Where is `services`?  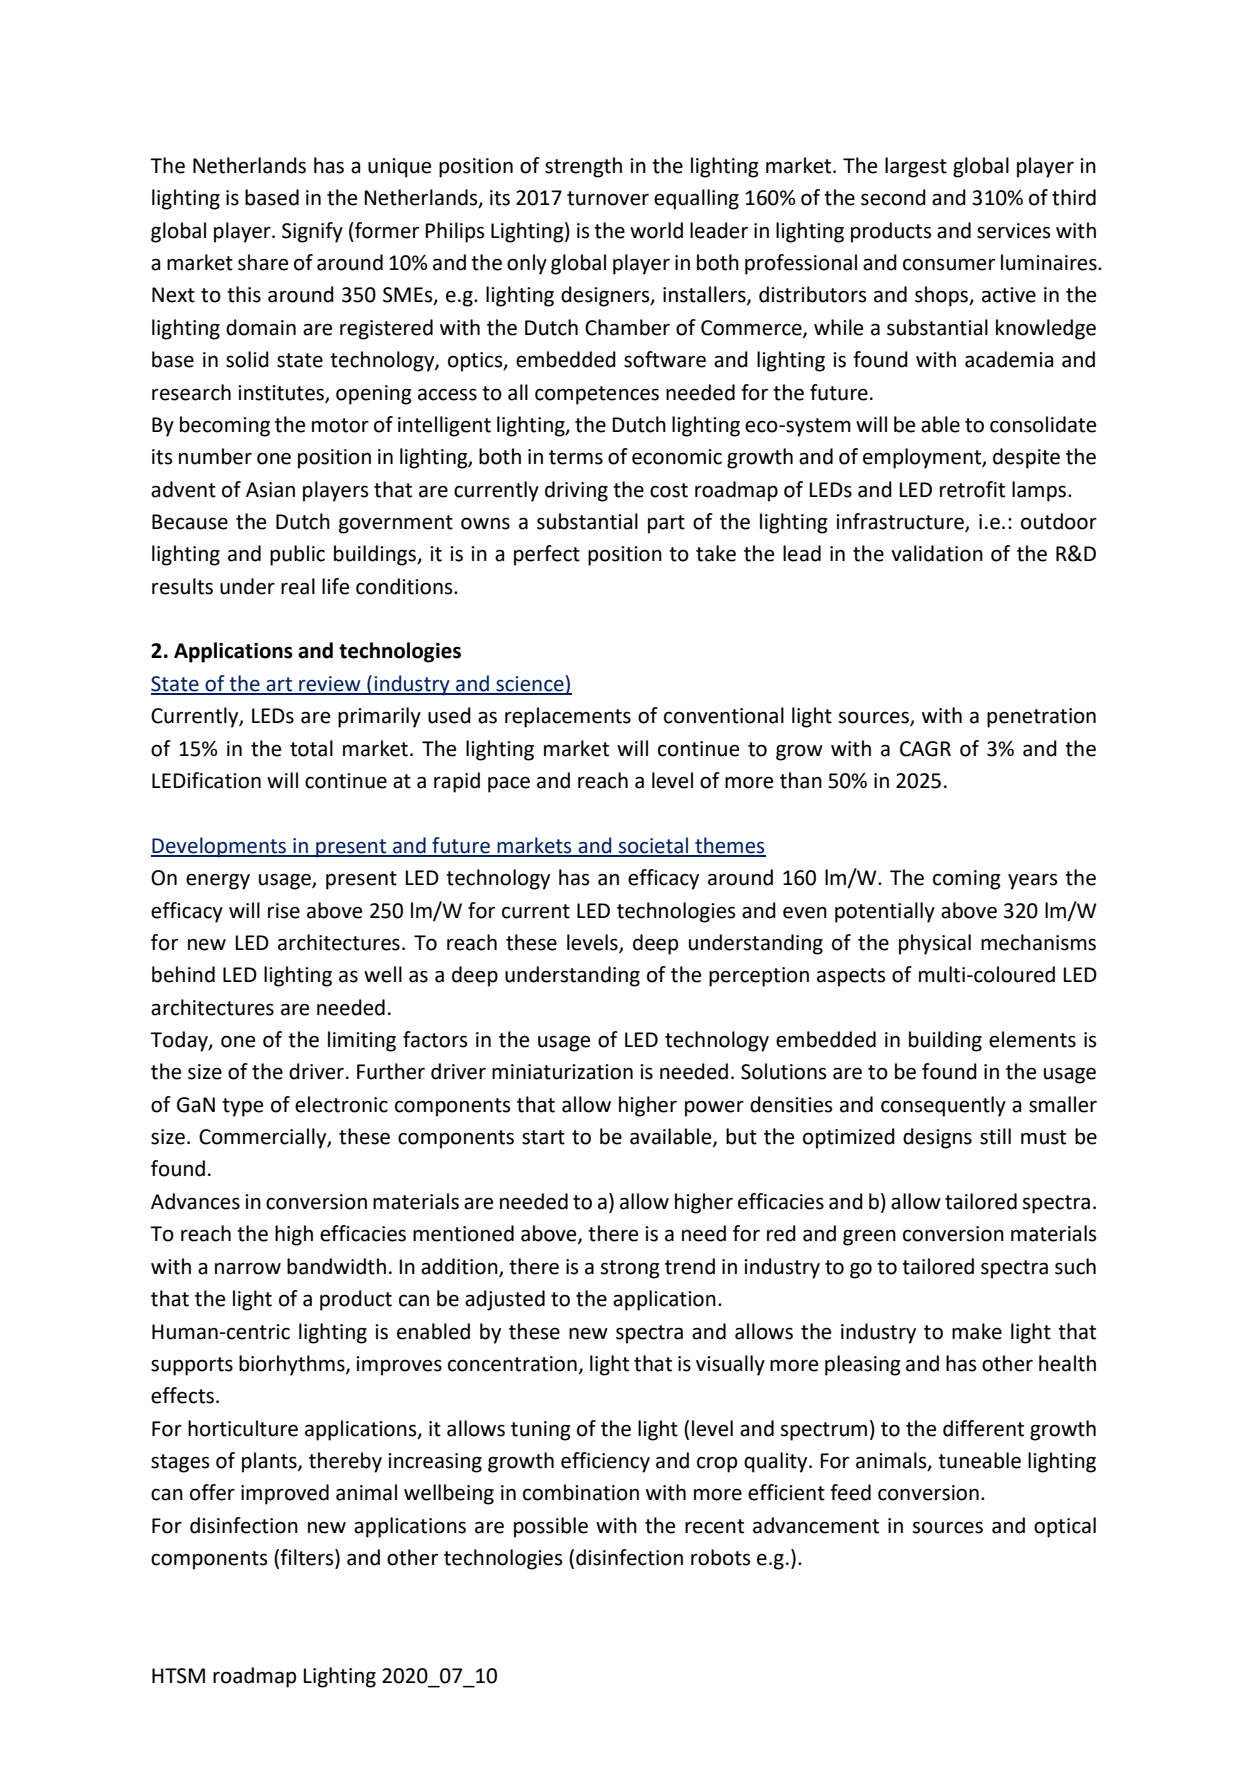
services is located at coordinates (1013, 231).
